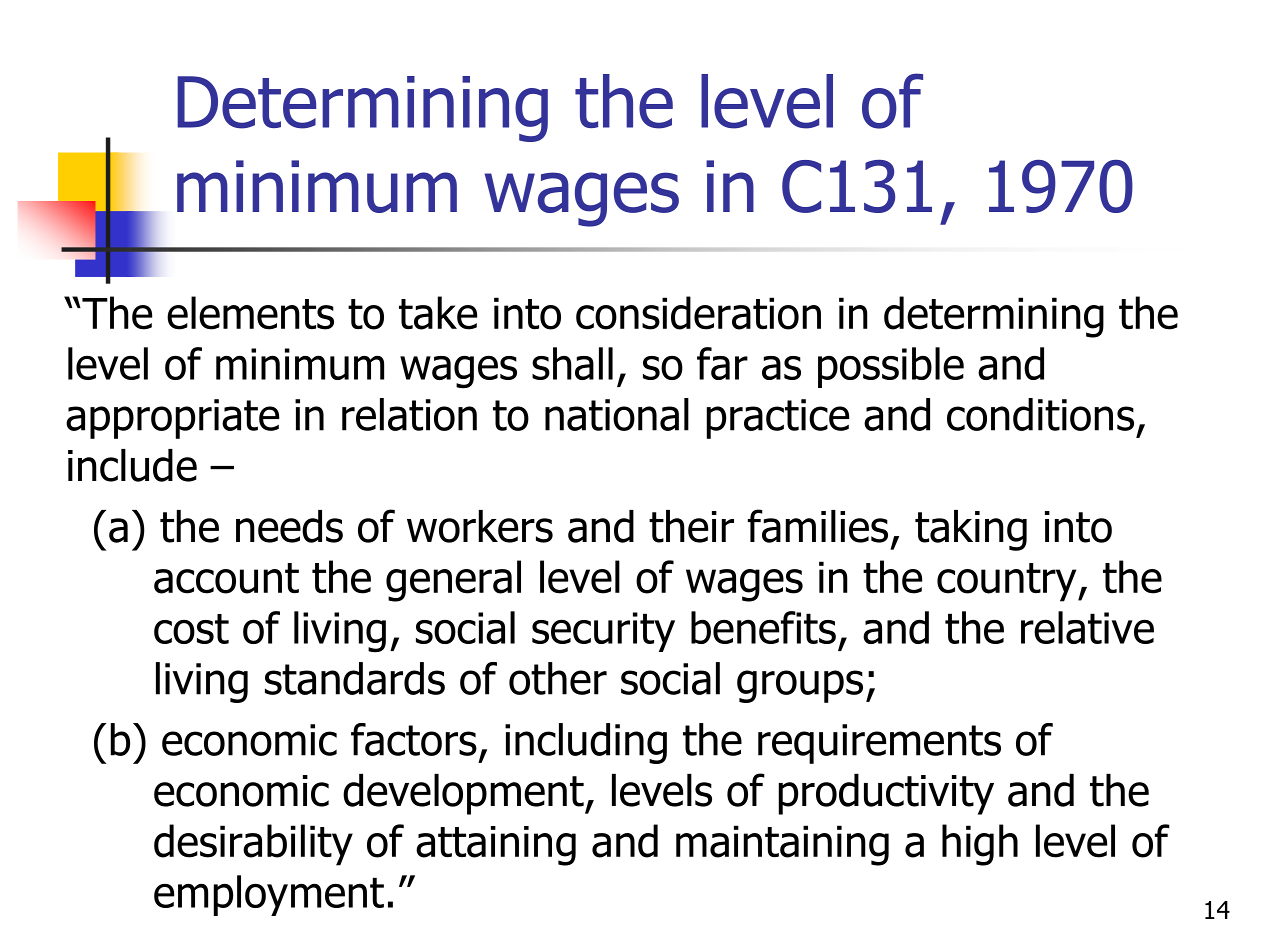 Image resolution: width=1270 pixels, height=952 pixels. Describe the element at coordinates (289, 526) in the image. I see `needs` at that location.
